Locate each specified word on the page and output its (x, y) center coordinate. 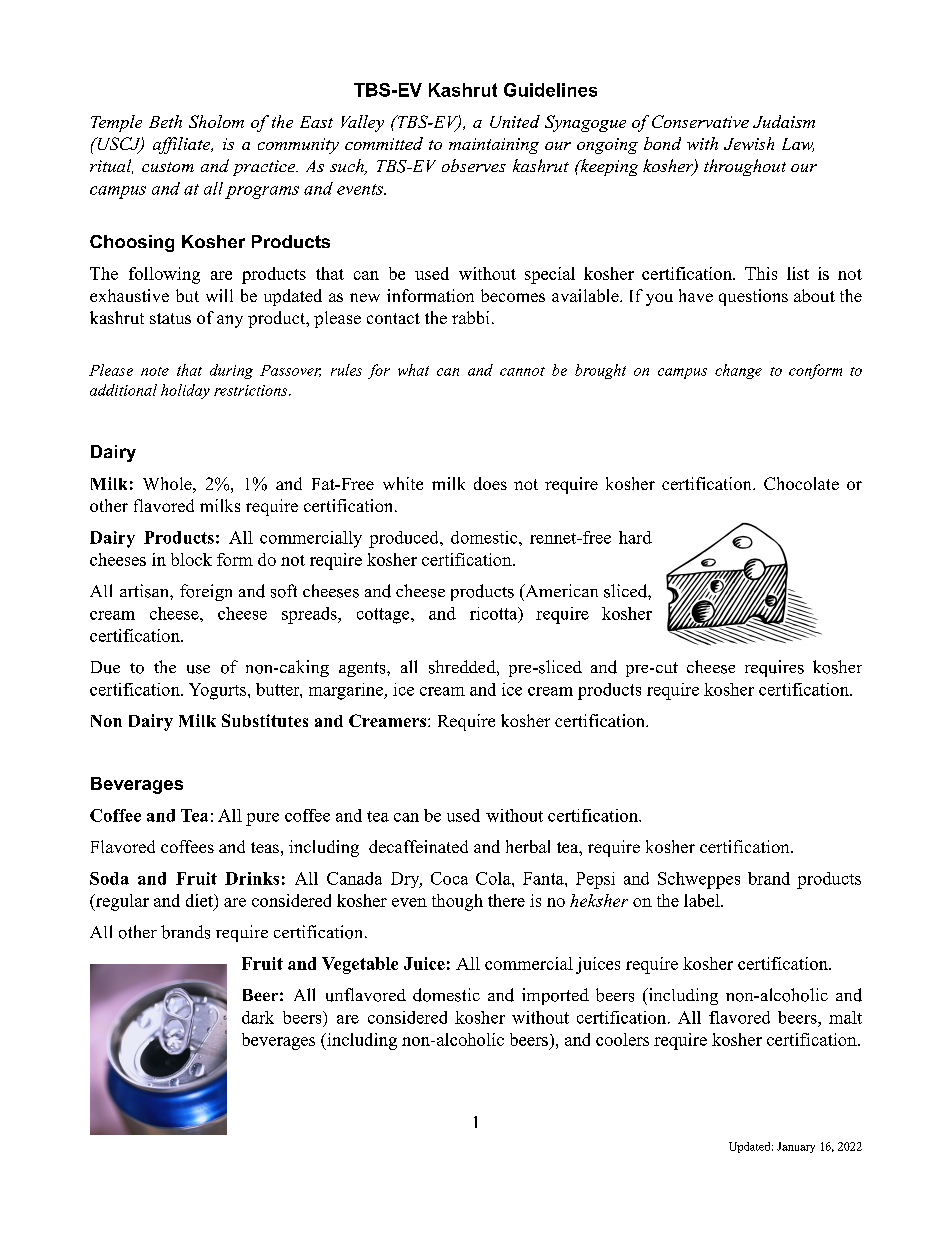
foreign (206, 592)
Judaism (784, 121)
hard (635, 537)
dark (258, 1017)
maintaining (494, 146)
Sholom (216, 121)
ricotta (495, 614)
